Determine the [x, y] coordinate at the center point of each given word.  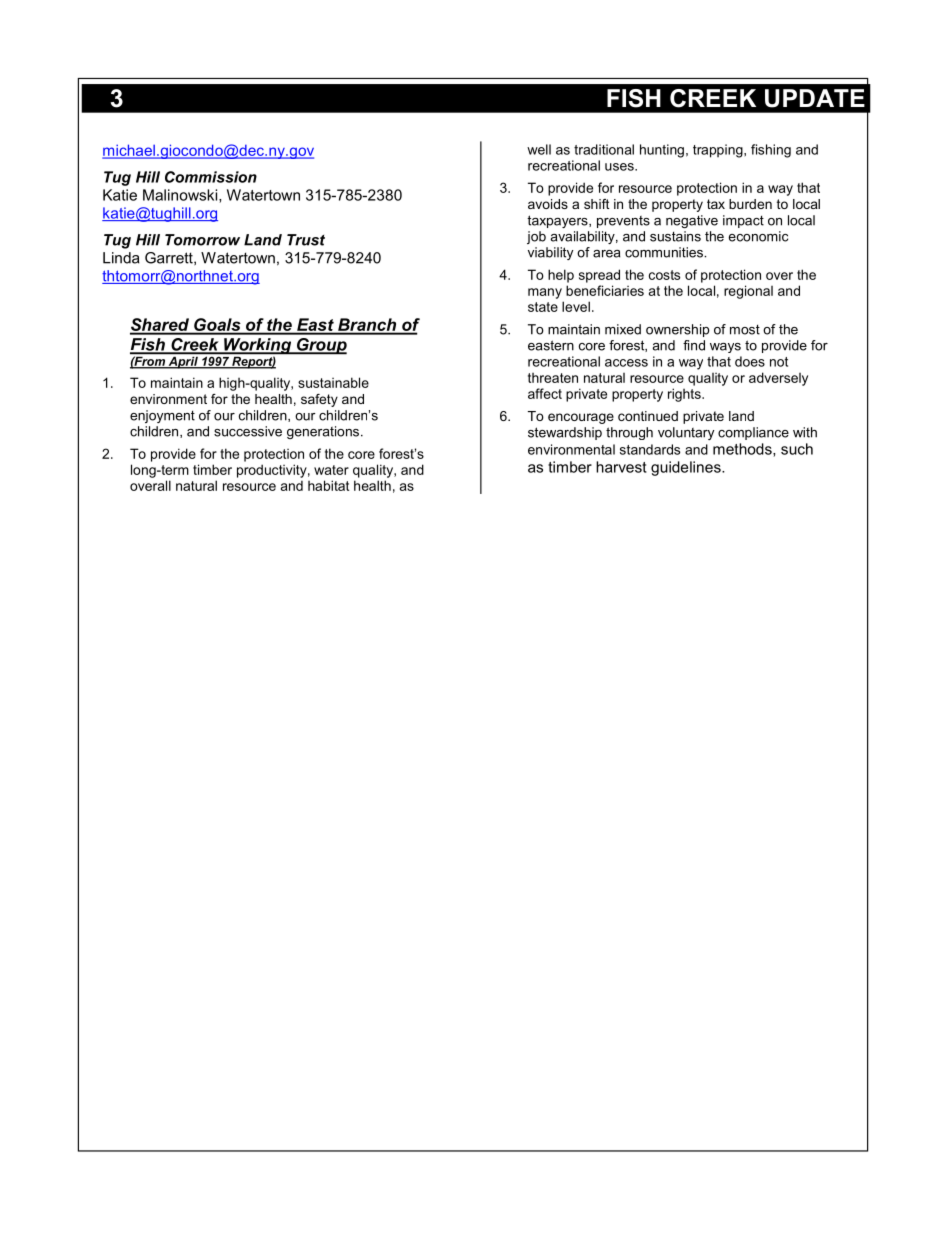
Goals [217, 326]
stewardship [565, 433]
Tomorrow [202, 240]
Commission [211, 177]
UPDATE [815, 98]
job [536, 237]
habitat [328, 485]
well [539, 149]
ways [725, 348]
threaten [553, 378]
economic [758, 236]
